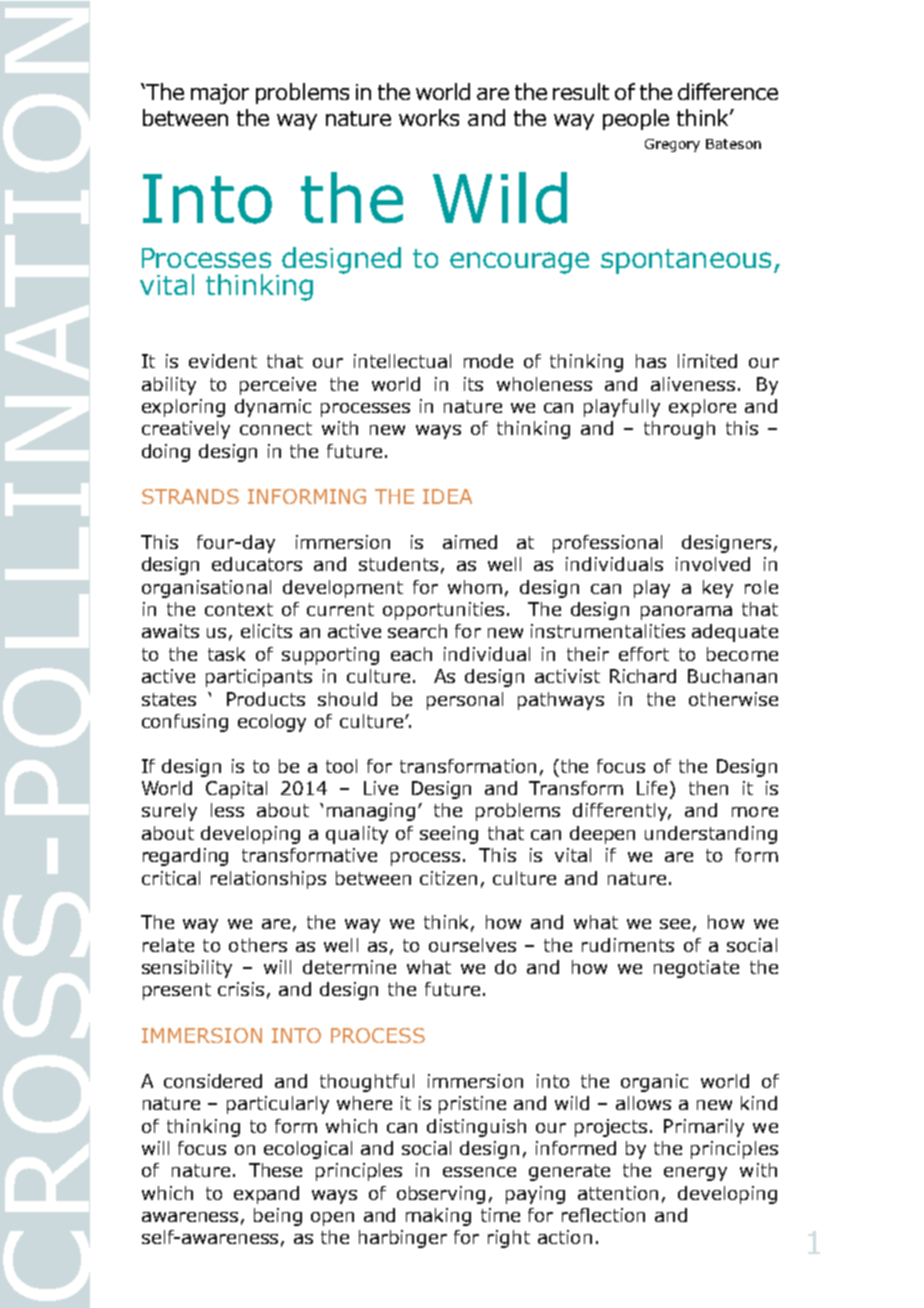 The width and height of the screenshot is (924, 1308). I want to click on These, so click(275, 1170).
